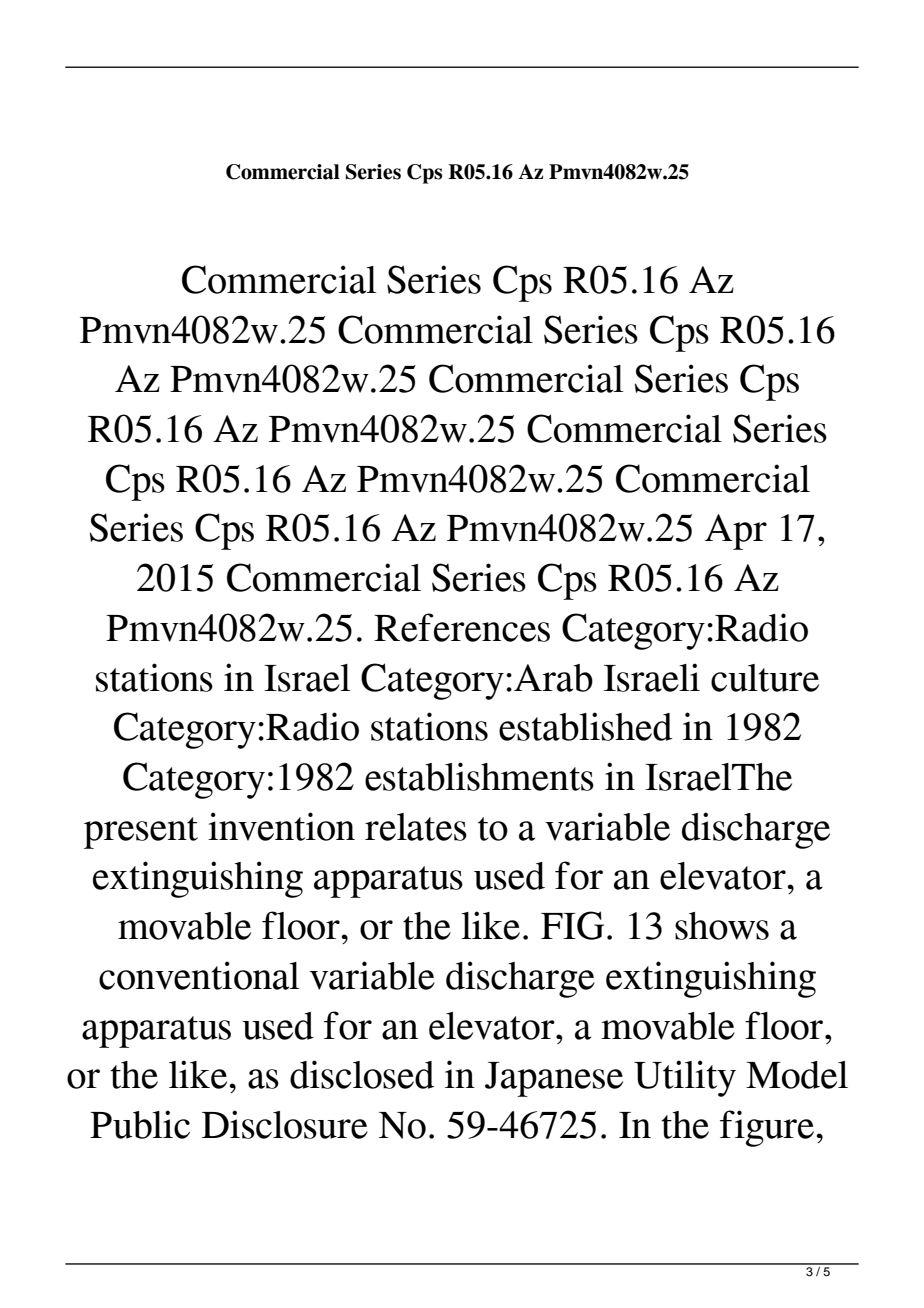 This screenshot has width=924, height=1308. I want to click on invention, so click(281, 826).
